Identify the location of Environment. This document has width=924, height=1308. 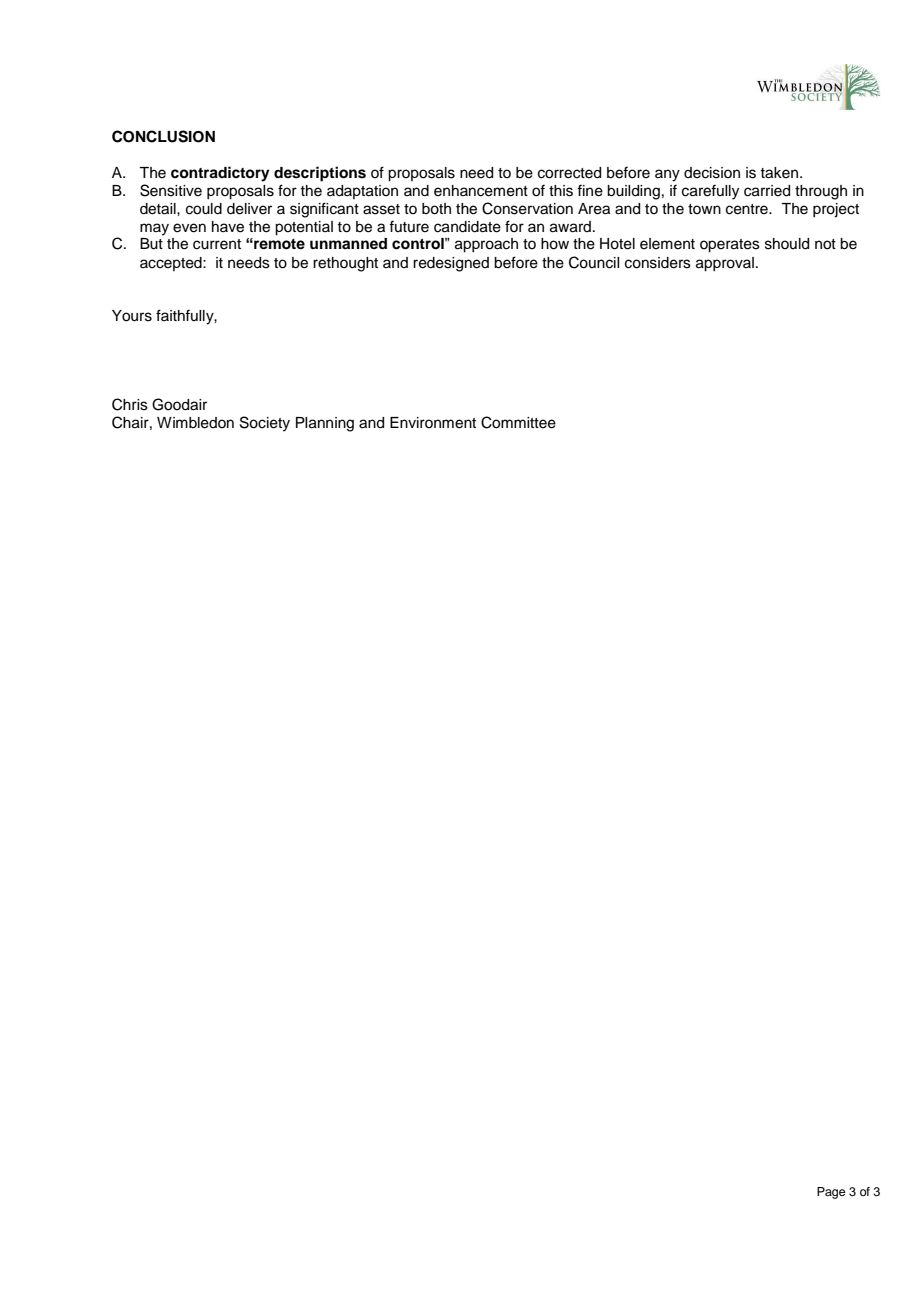
(433, 423).
